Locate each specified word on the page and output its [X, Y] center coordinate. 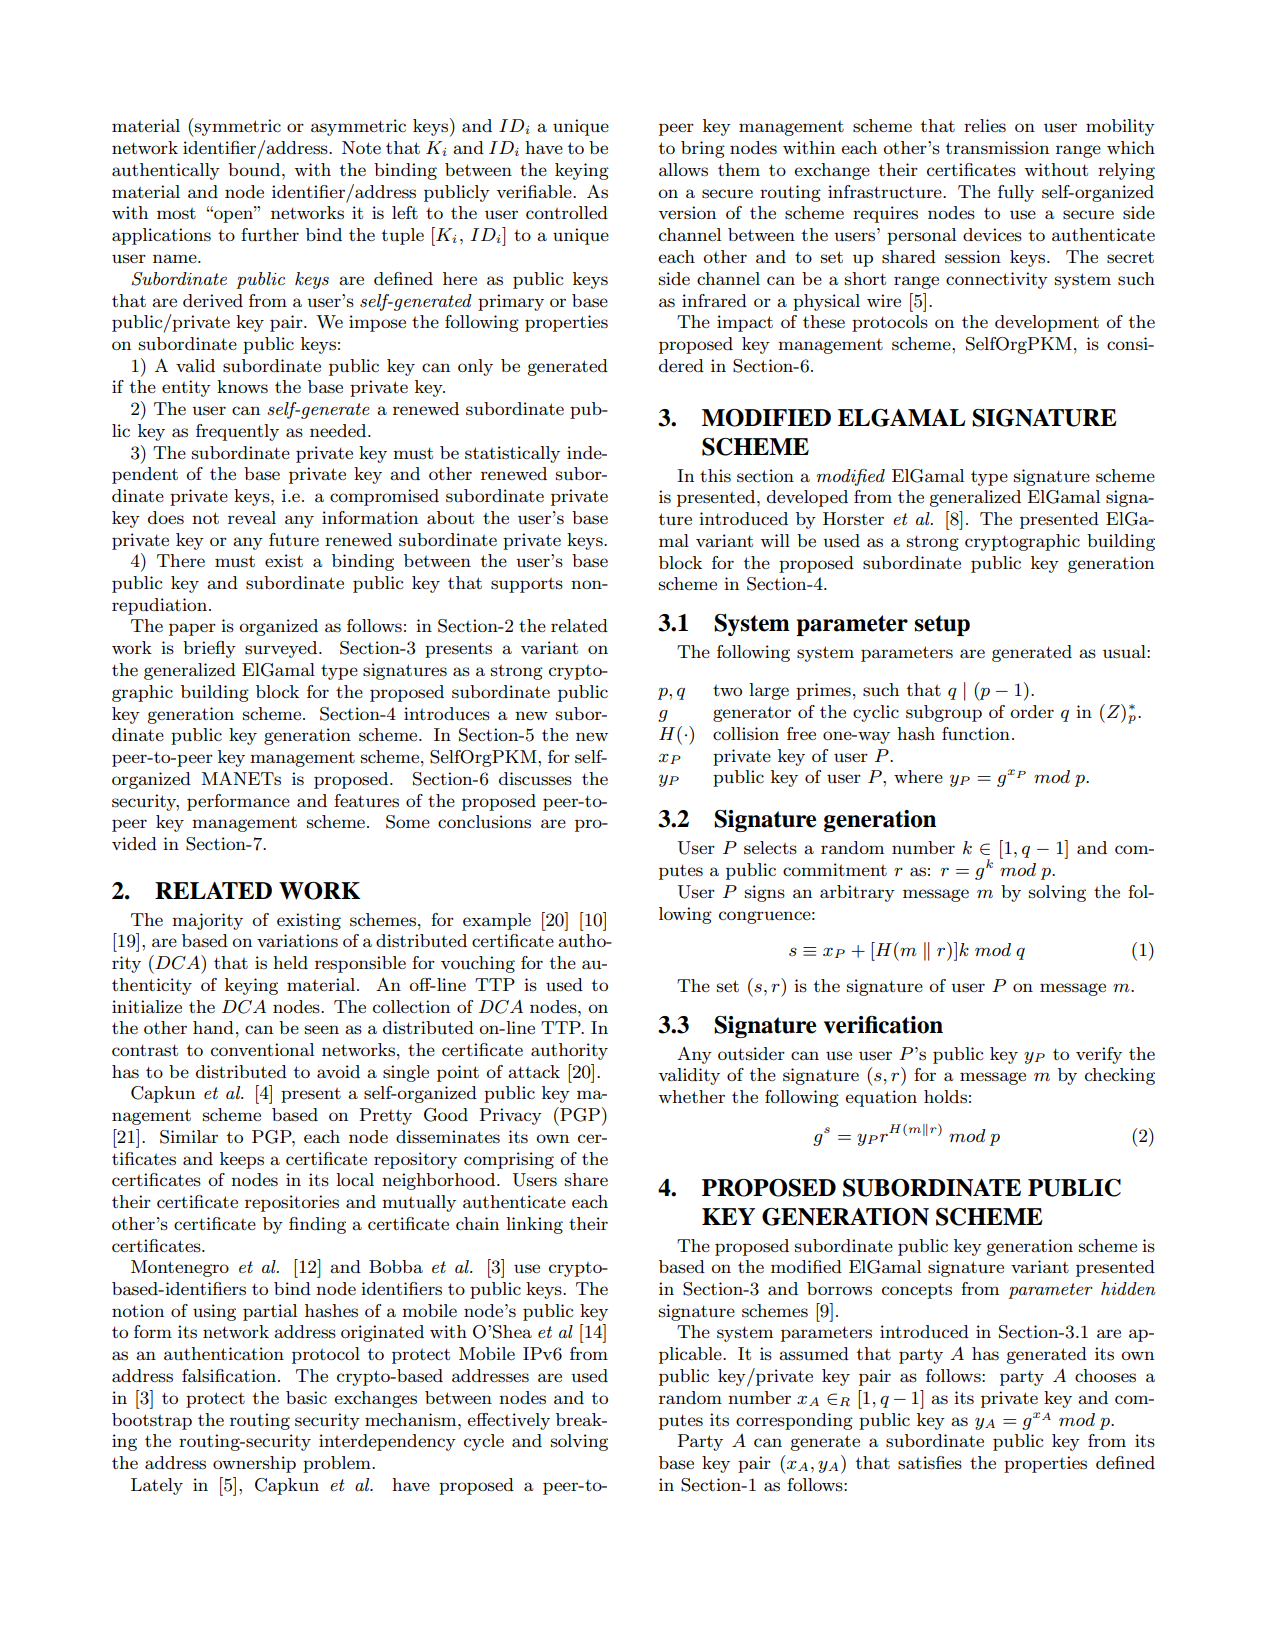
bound [255, 169]
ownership [254, 1464]
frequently [237, 432]
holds [945, 1097]
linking [534, 1225]
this [715, 476]
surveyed [282, 649]
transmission [997, 148]
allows [683, 170]
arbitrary [857, 893]
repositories [292, 1203]
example [497, 921]
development [1047, 323]
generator [752, 714]
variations [297, 941]
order [1032, 711]
